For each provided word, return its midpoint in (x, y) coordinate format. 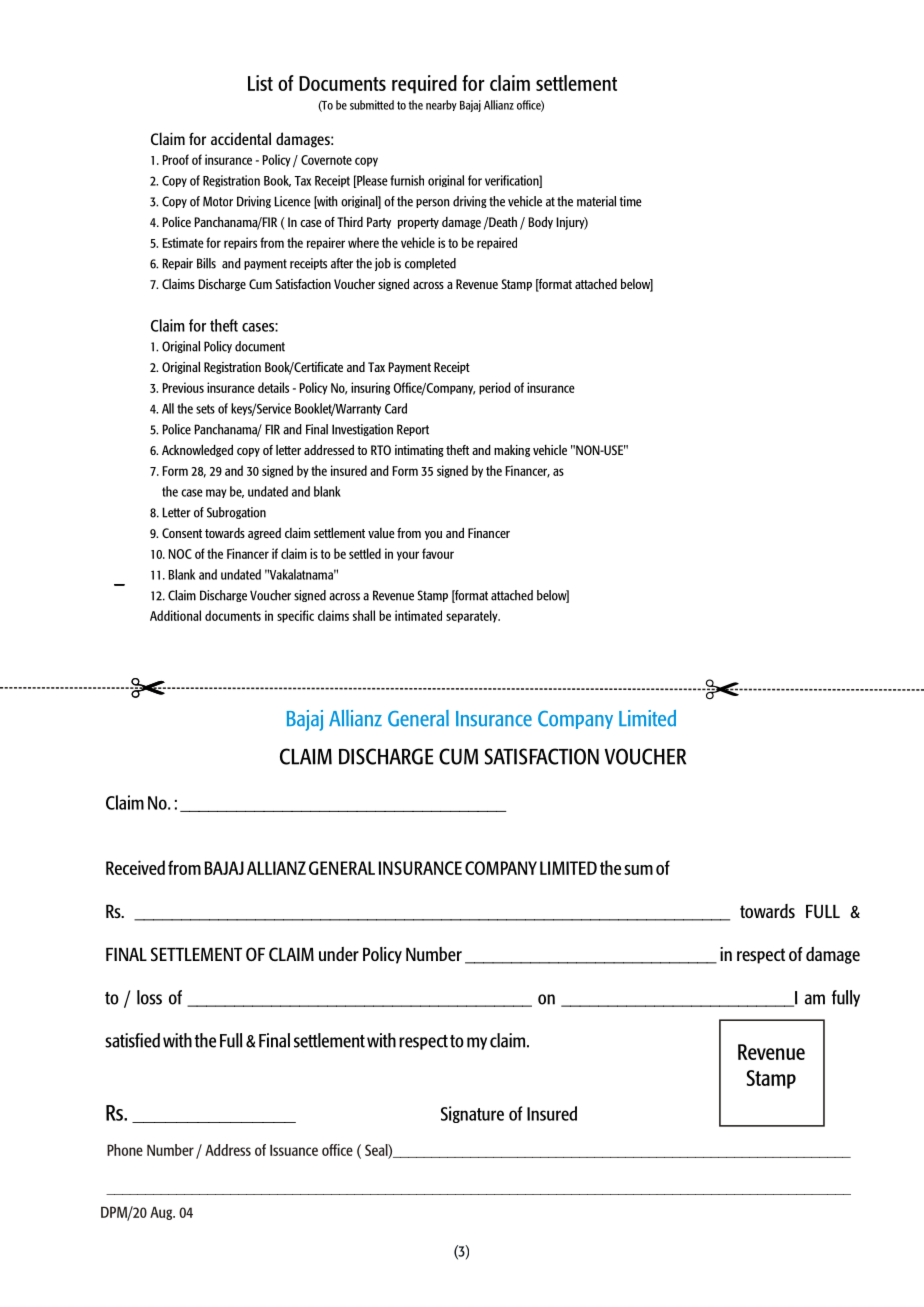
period (495, 388)
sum (638, 870)
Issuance (294, 1150)
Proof (175, 159)
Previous (183, 387)
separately (473, 616)
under (339, 954)
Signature (472, 1114)
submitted (372, 105)
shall (364, 615)
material (596, 201)
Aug (162, 1213)
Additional (175, 615)
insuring (370, 388)
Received (135, 867)
